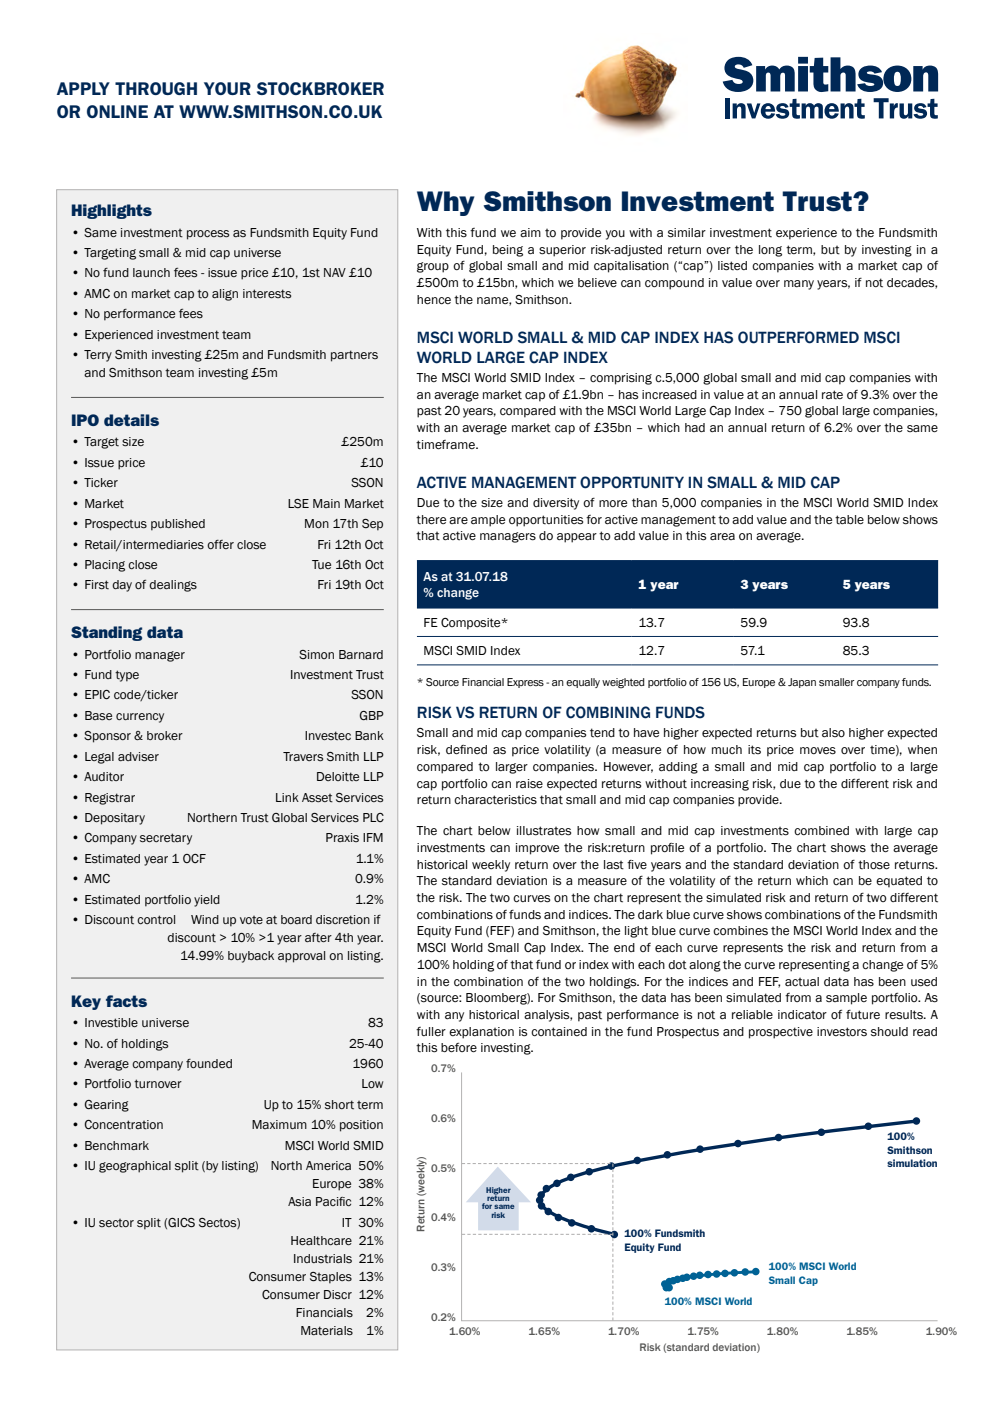 Image resolution: width=995 pixels, height=1407 pixels. What do you see at coordinates (556, 504) in the screenshot?
I see `diversity` at bounding box center [556, 504].
